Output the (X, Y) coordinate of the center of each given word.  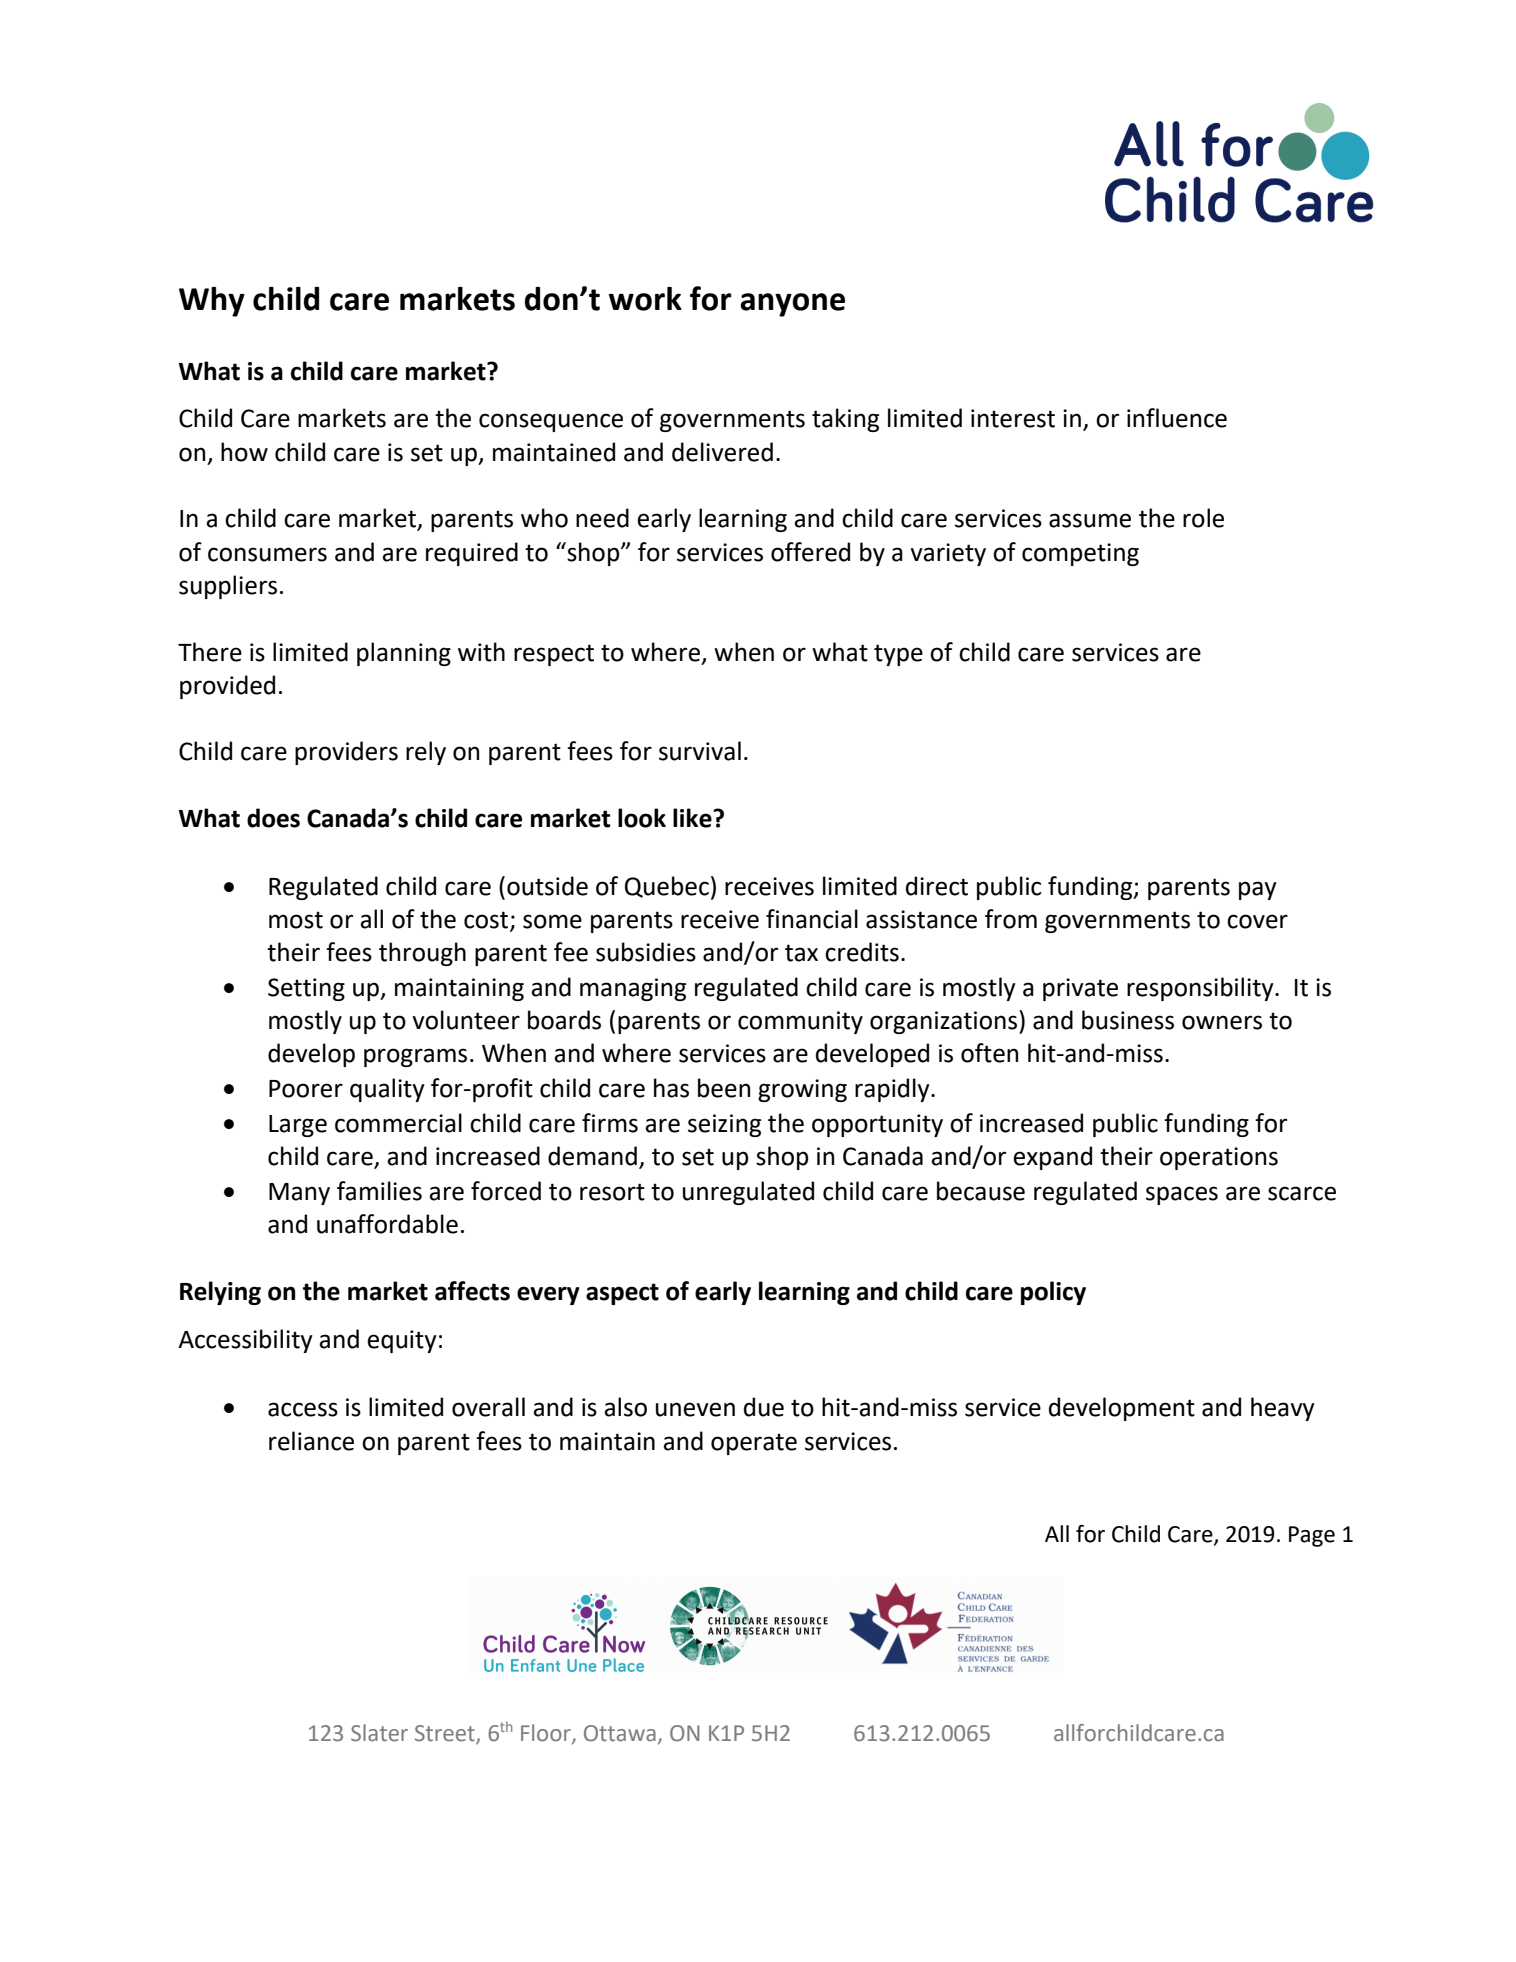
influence (1177, 418)
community (800, 1022)
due (764, 1407)
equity (402, 1341)
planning (404, 654)
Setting (306, 989)
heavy (1283, 1409)
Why (212, 302)
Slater (379, 1733)
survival (700, 751)
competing (1080, 554)
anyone (792, 305)
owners (1222, 1022)
